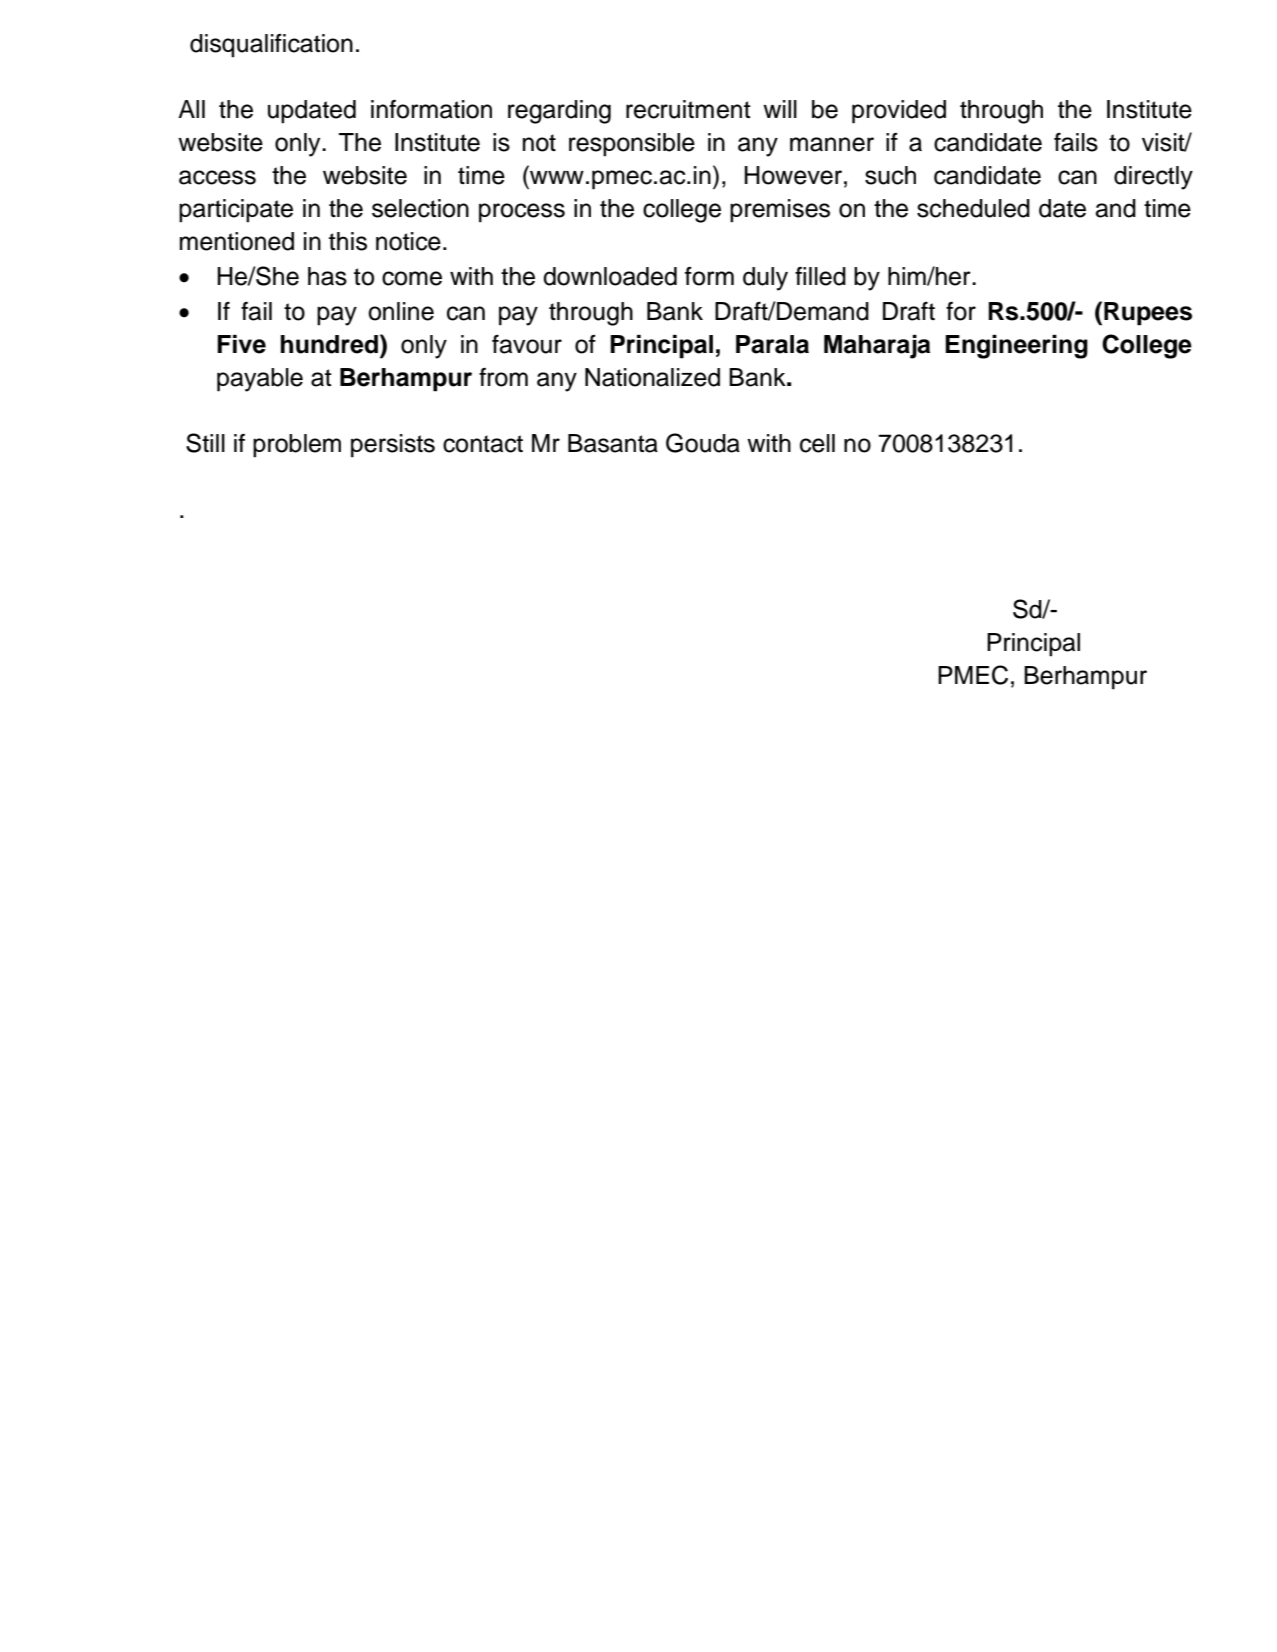  I want to click on disqualification, so click(271, 46).
